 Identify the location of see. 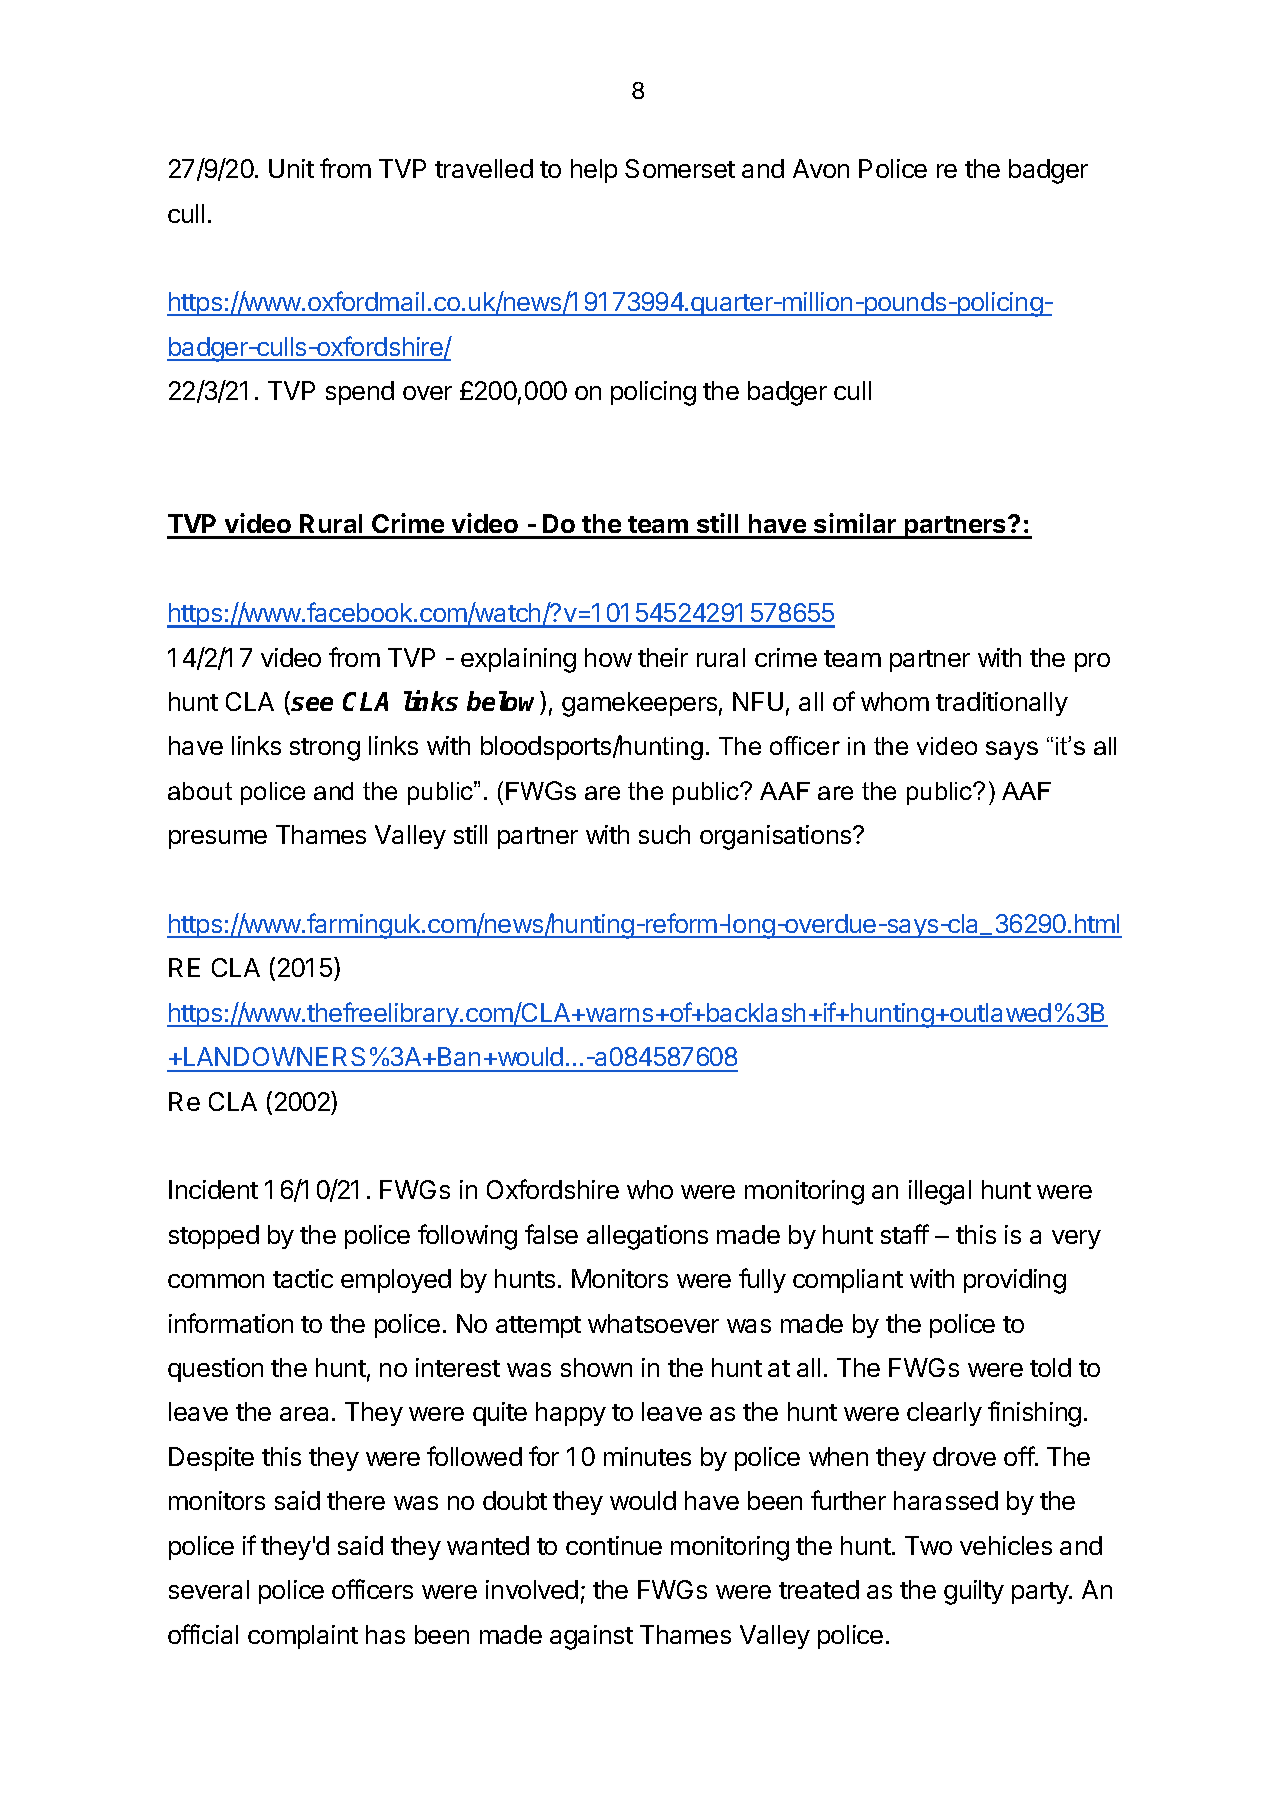
(312, 704).
